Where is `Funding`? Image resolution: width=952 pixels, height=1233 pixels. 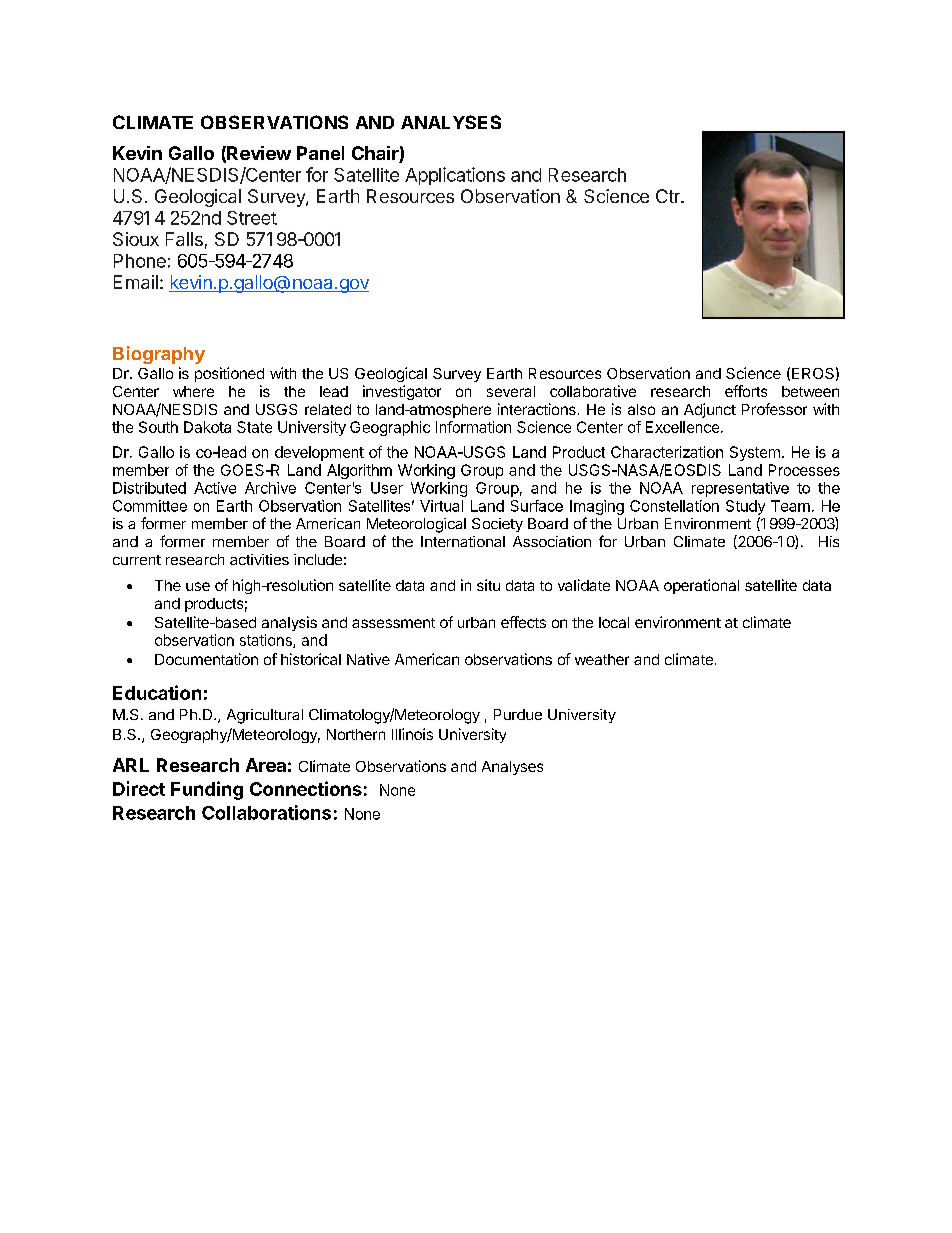 Funding is located at coordinates (207, 790).
